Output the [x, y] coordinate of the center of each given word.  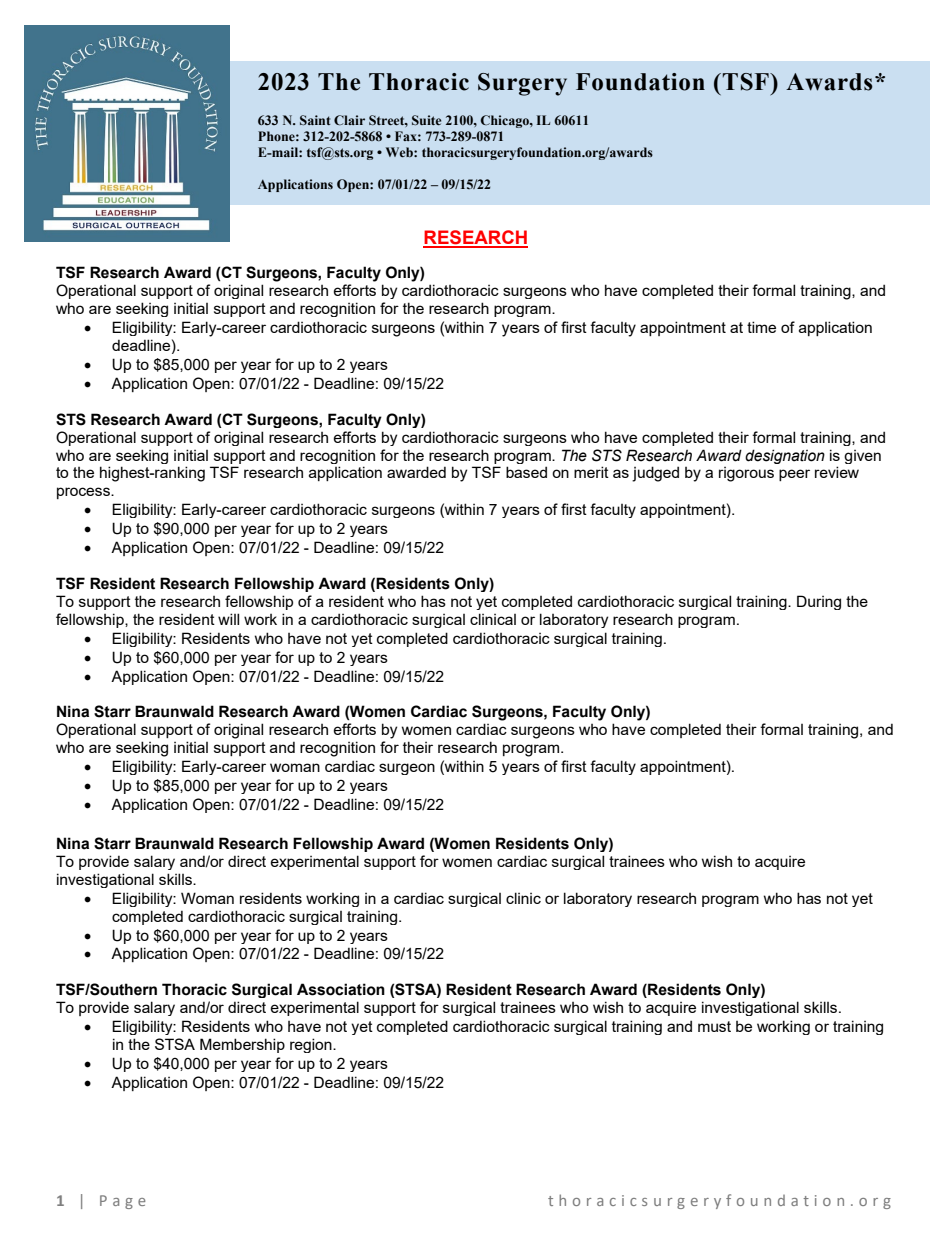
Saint [315, 120]
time [761, 327]
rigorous [746, 474]
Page [123, 1202]
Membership [242, 1045]
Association [341, 989]
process [84, 493]
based [526, 472]
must [714, 1026]
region [312, 1045]
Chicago [505, 121]
